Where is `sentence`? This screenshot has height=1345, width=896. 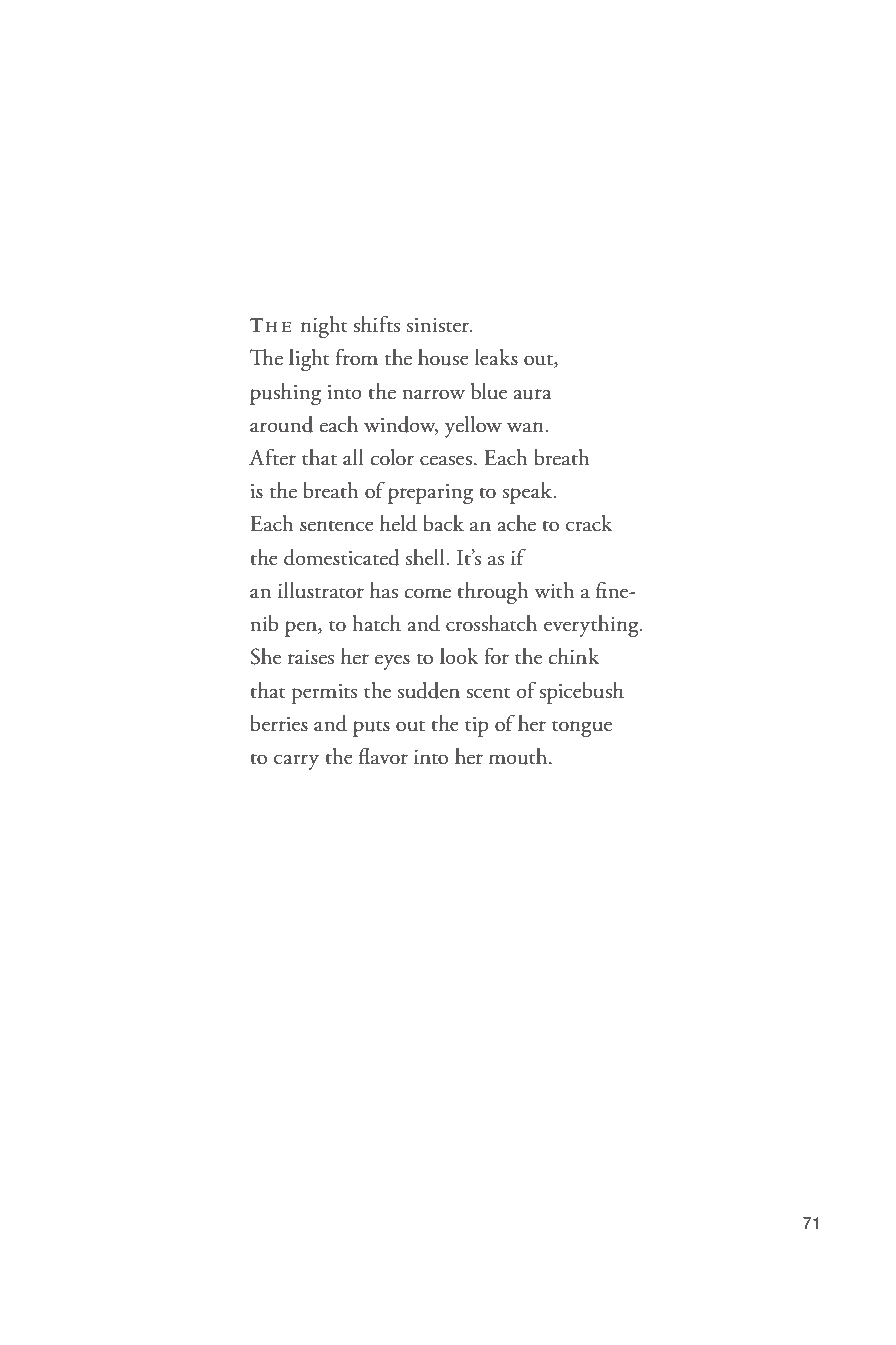 sentence is located at coordinates (337, 526).
